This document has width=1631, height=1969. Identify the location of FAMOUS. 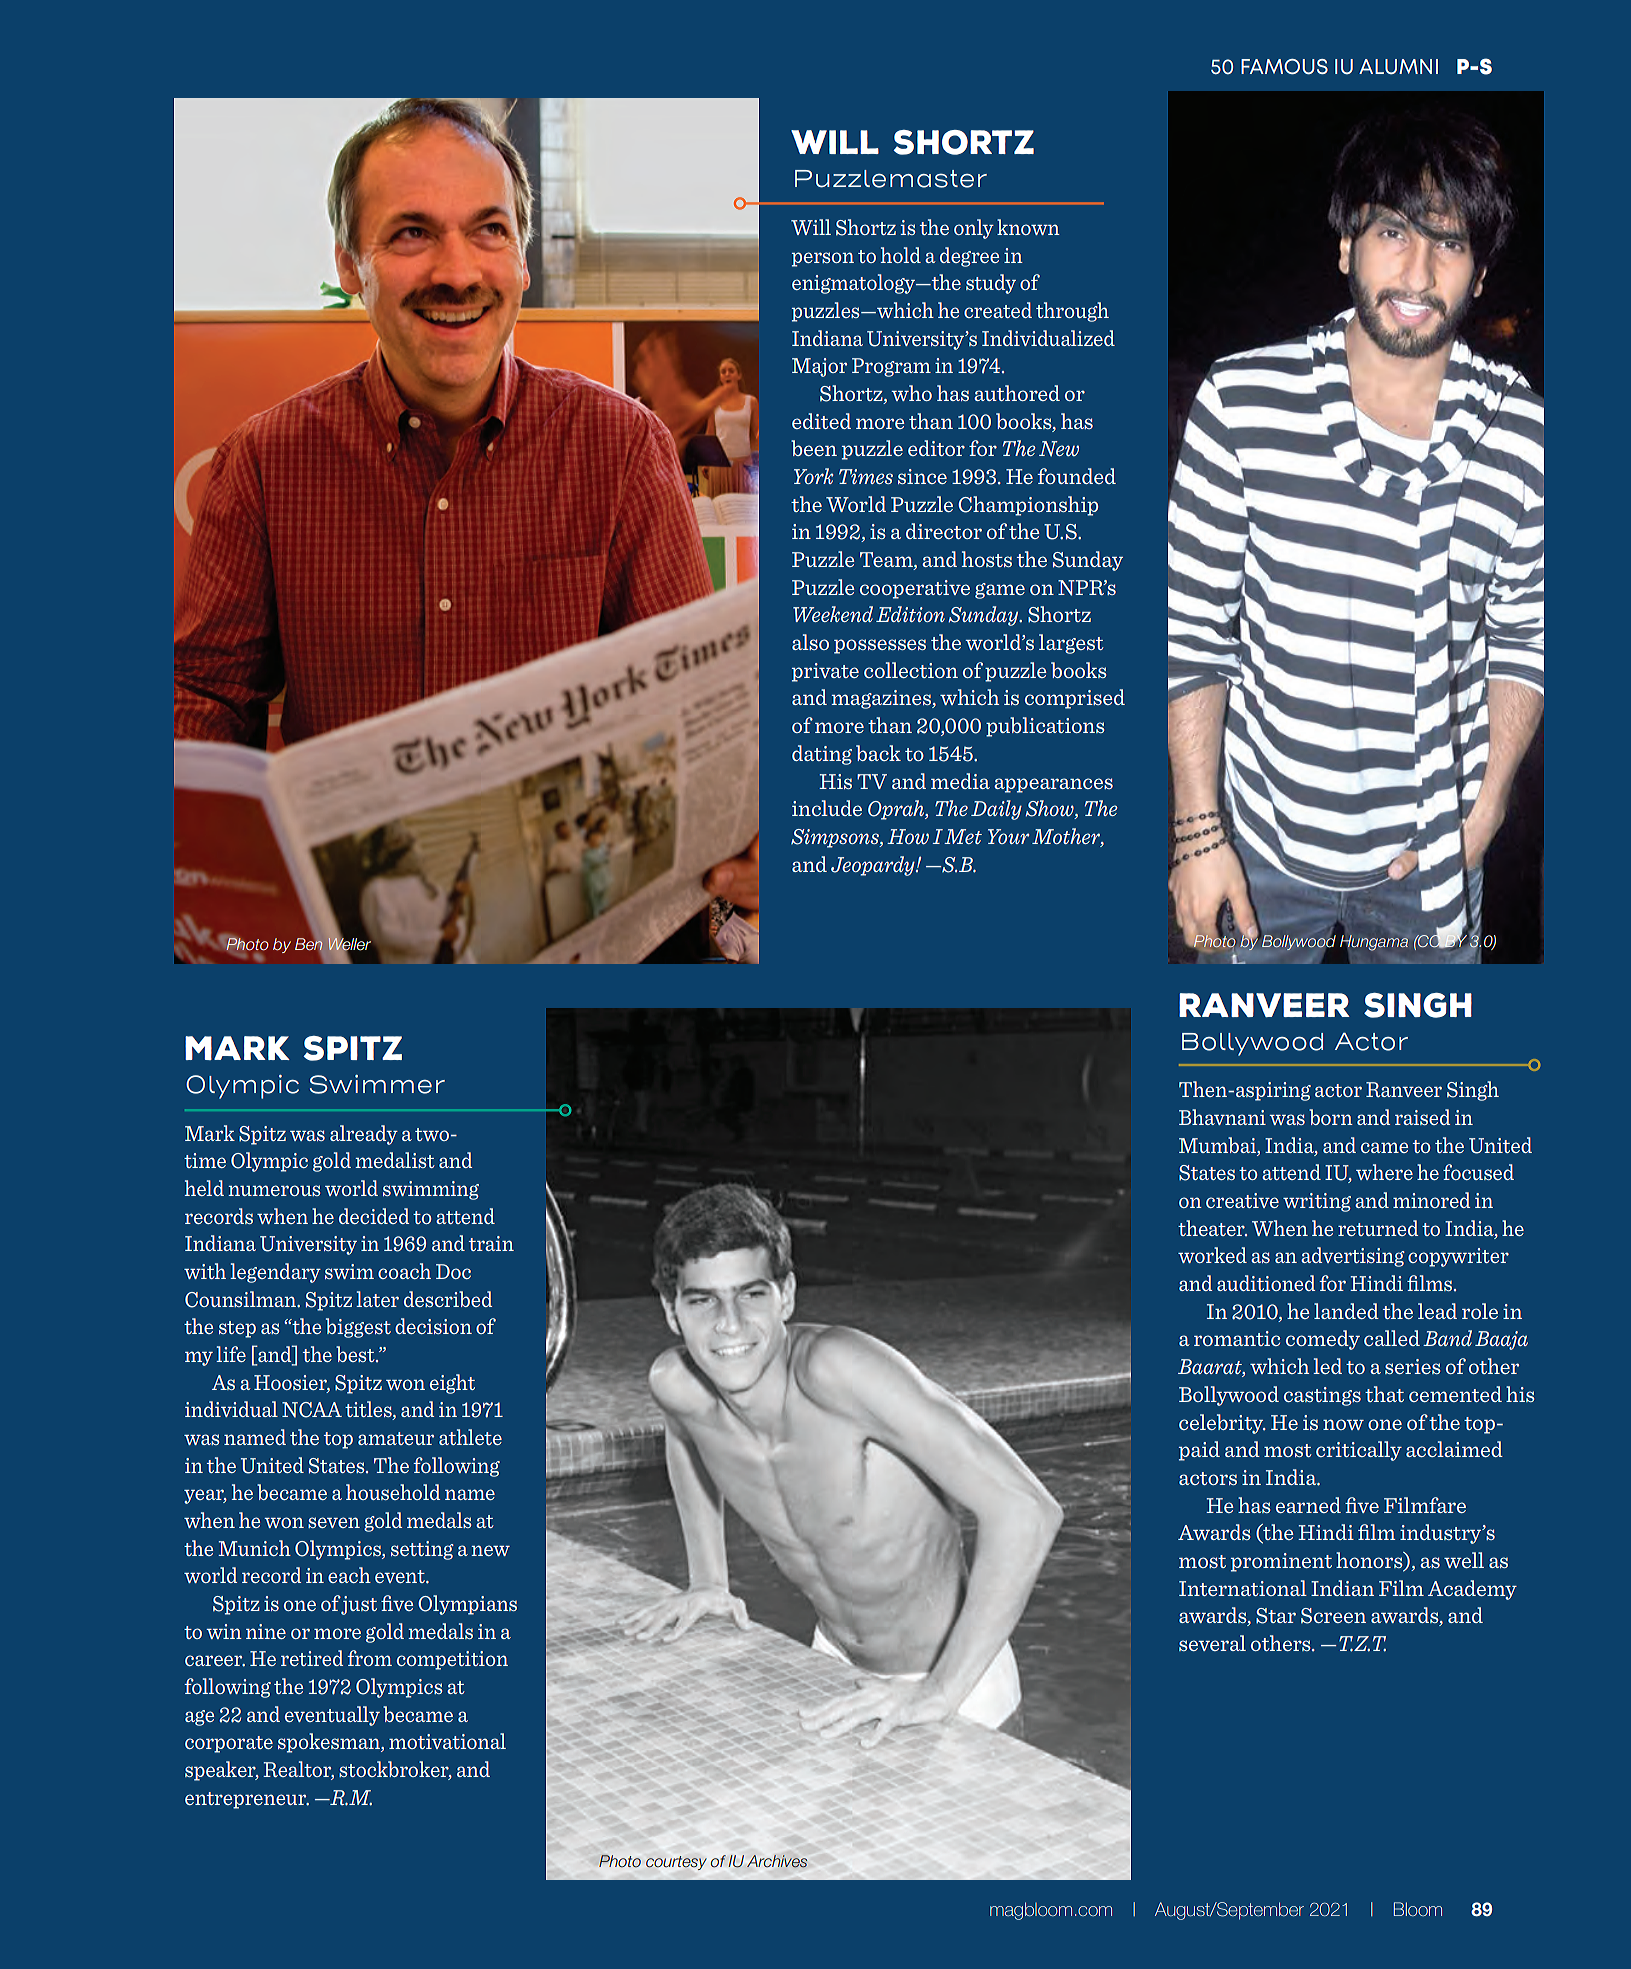
(1284, 66).
